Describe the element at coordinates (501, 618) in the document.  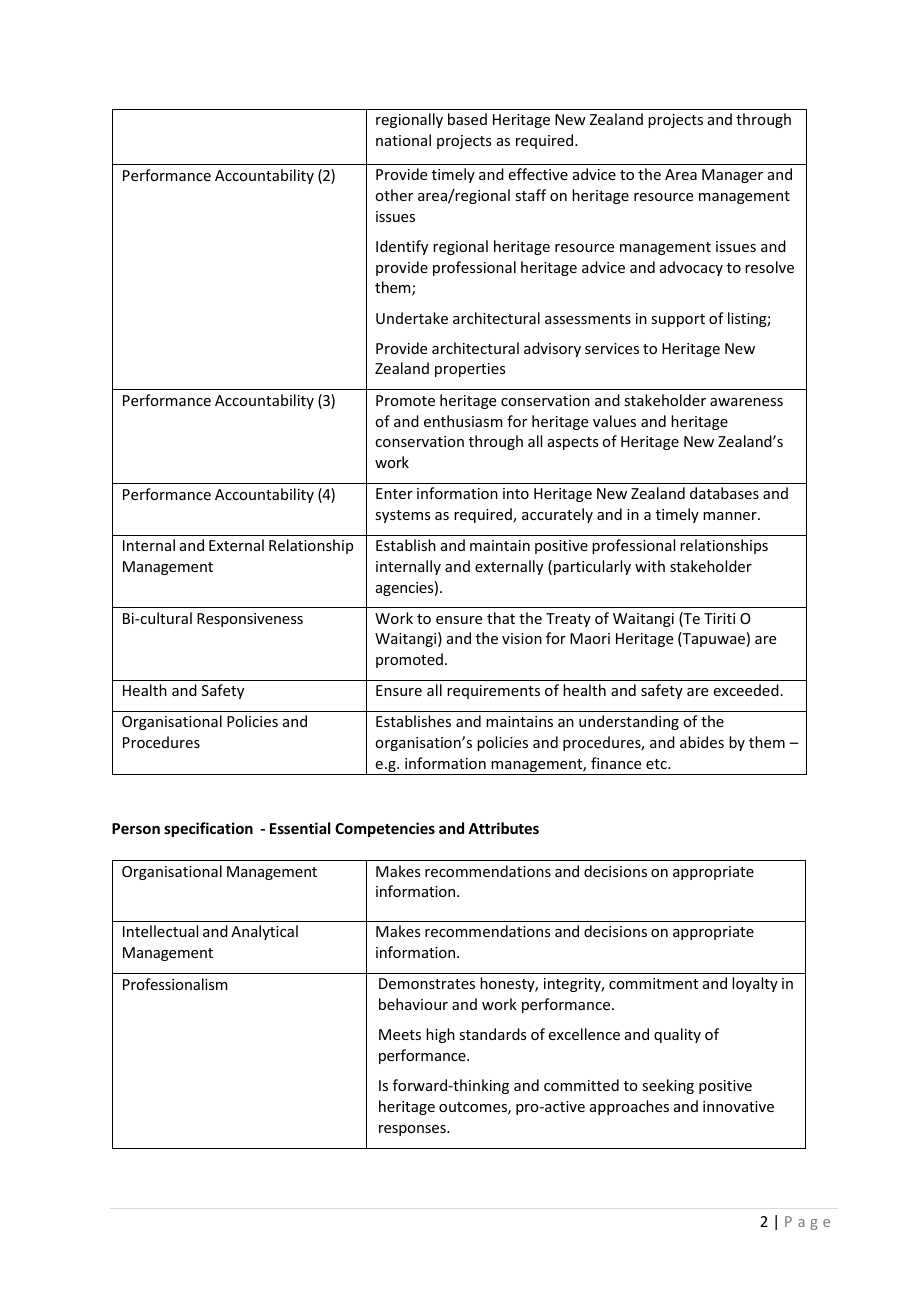
I see `that` at that location.
